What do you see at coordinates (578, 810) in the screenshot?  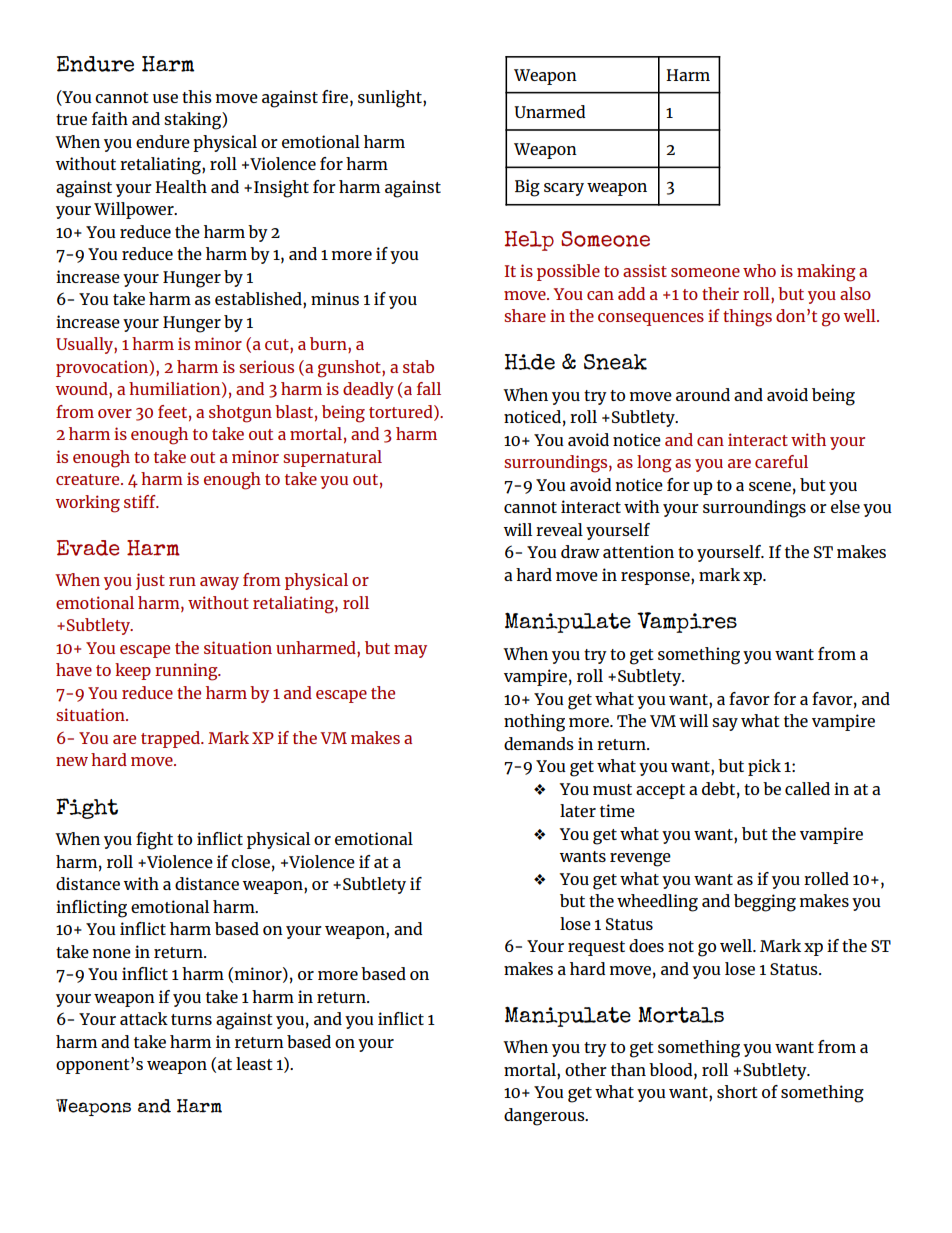 I see `later` at bounding box center [578, 810].
